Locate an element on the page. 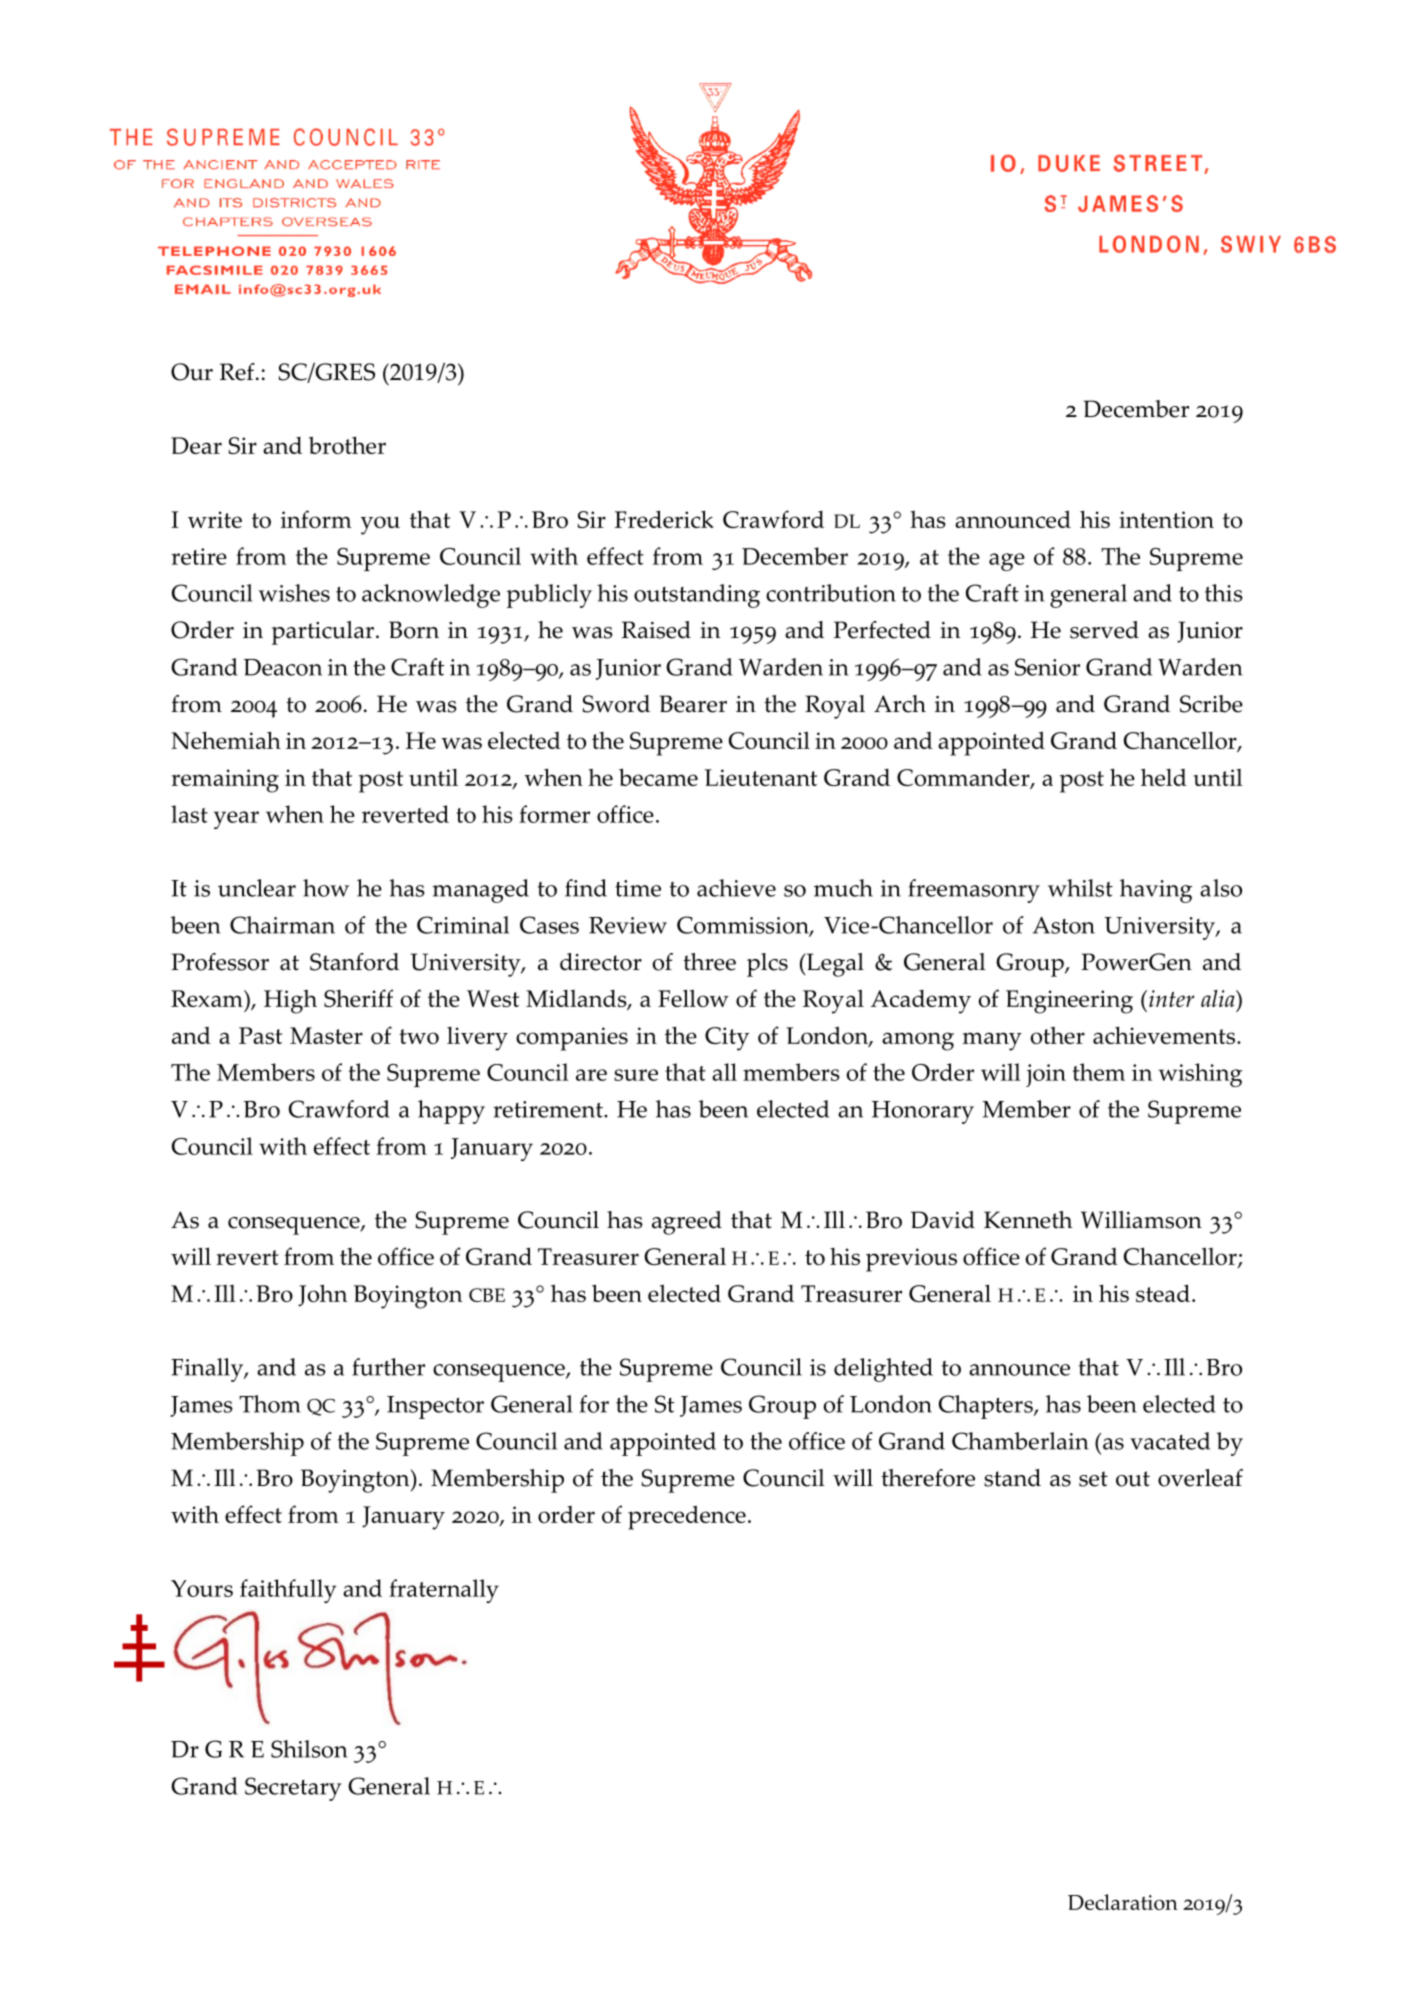 This document has width=1414, height=2000. agreed is located at coordinates (687, 1223).
